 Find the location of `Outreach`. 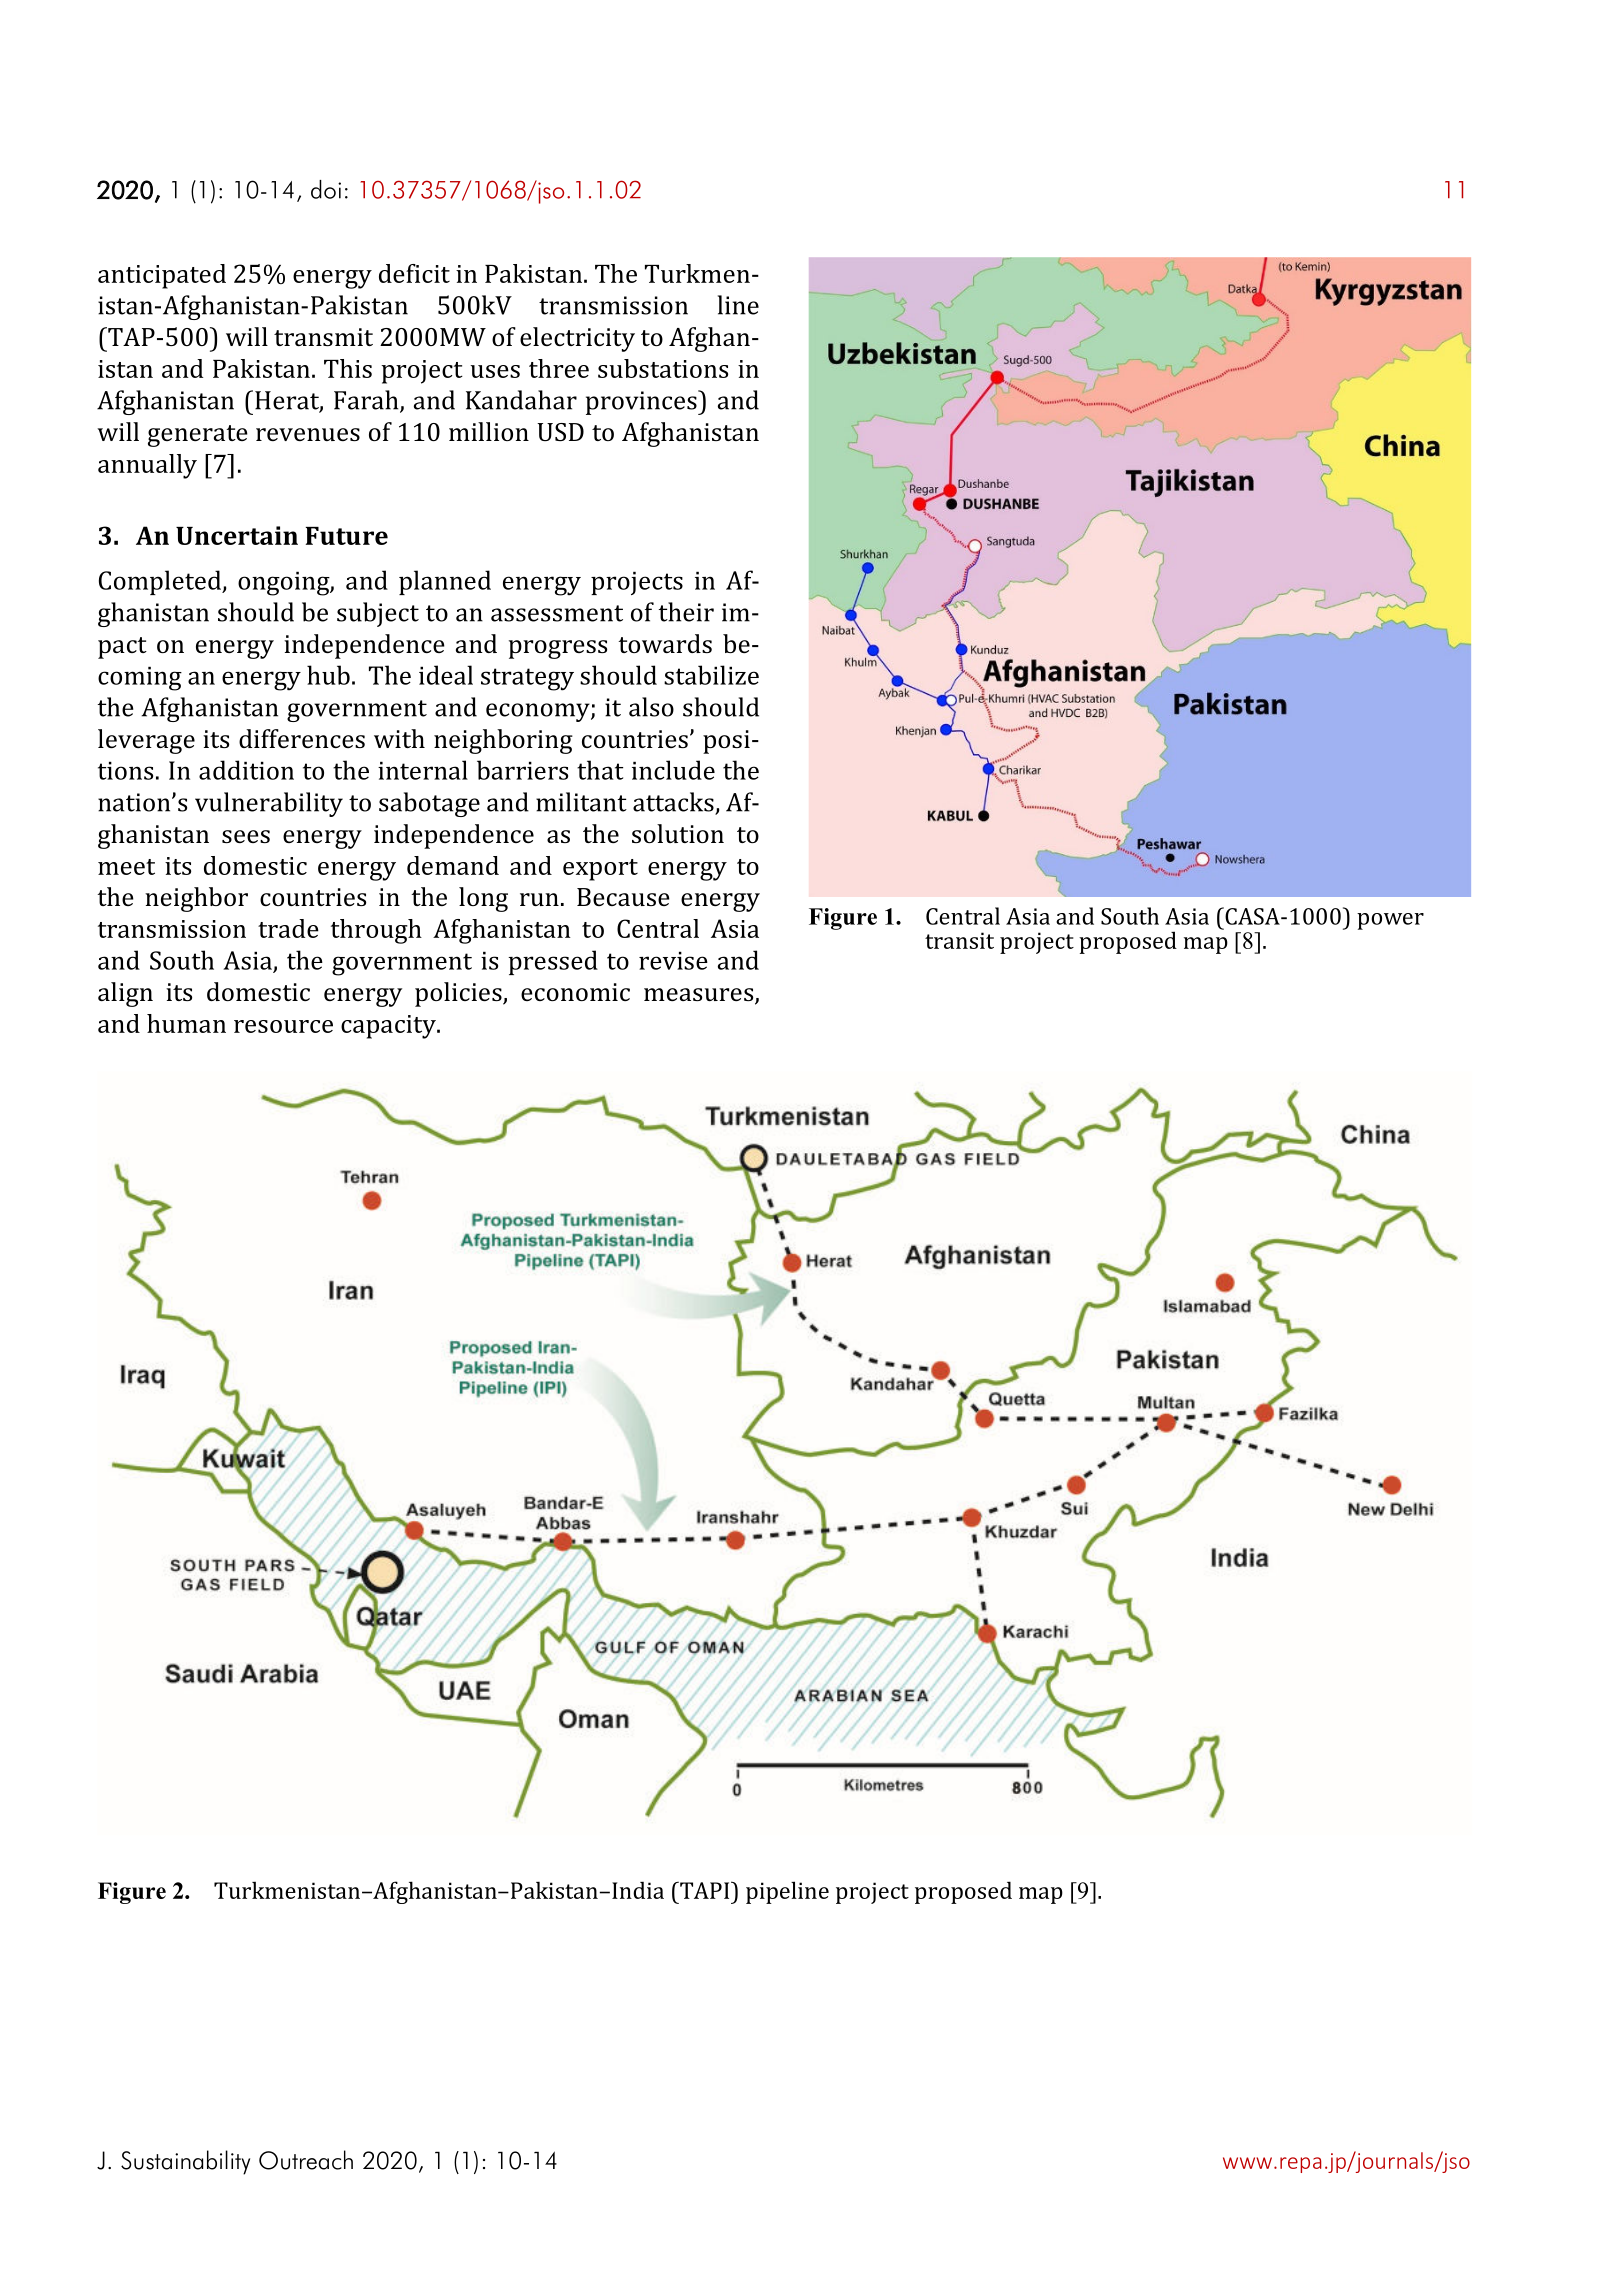

Outreach is located at coordinates (306, 2160).
